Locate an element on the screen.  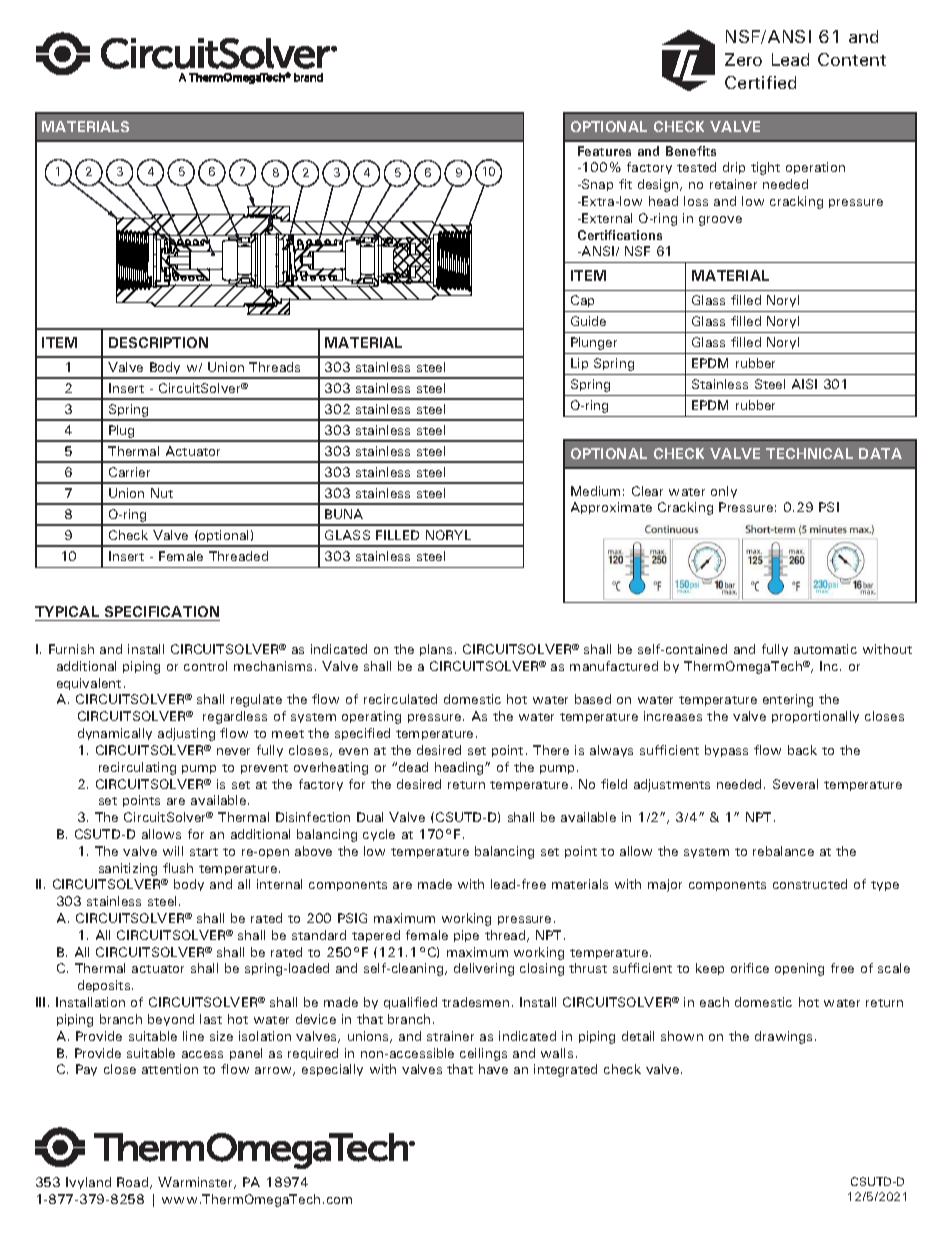
only is located at coordinates (724, 492).
